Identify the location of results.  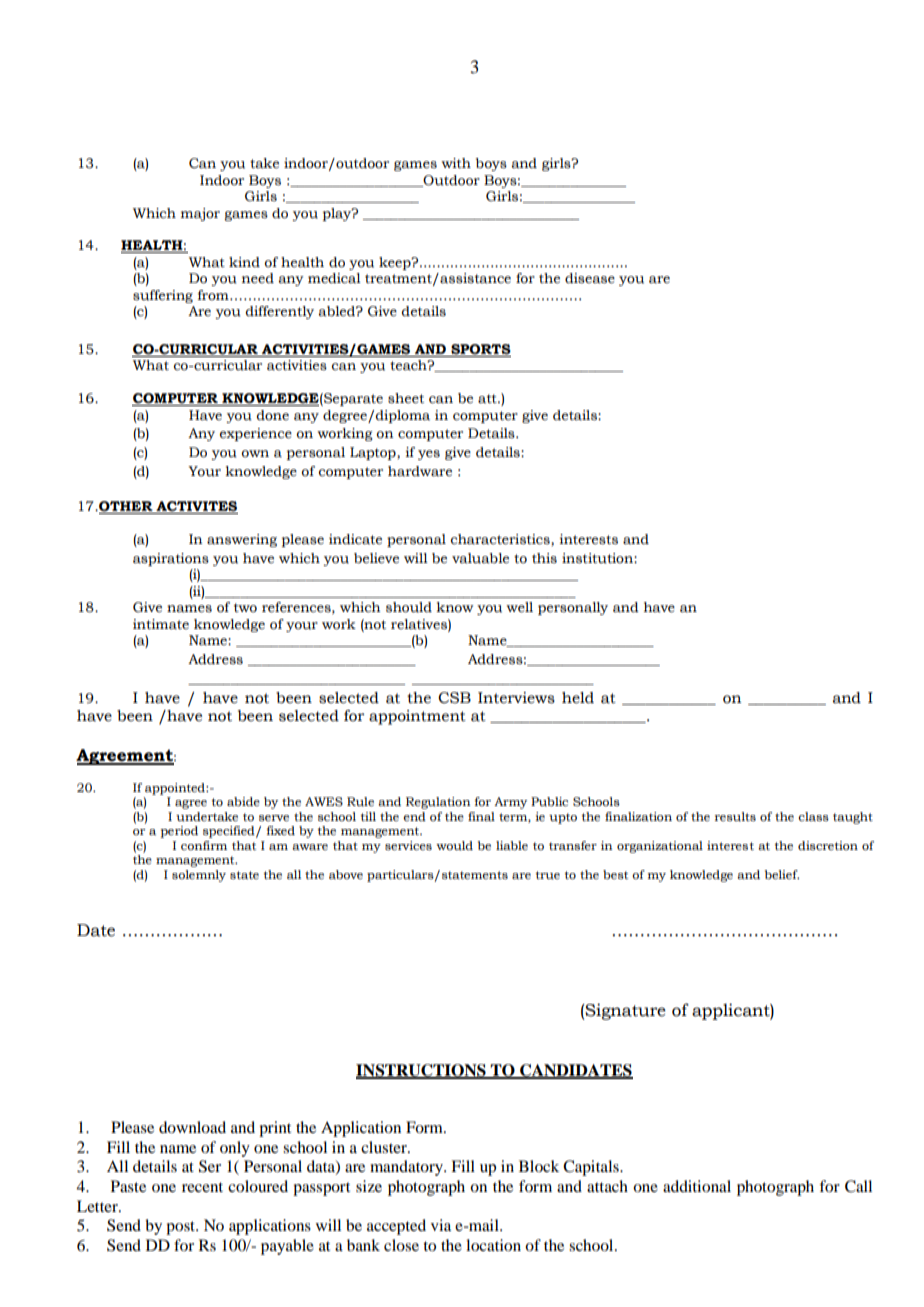
(735, 817).
